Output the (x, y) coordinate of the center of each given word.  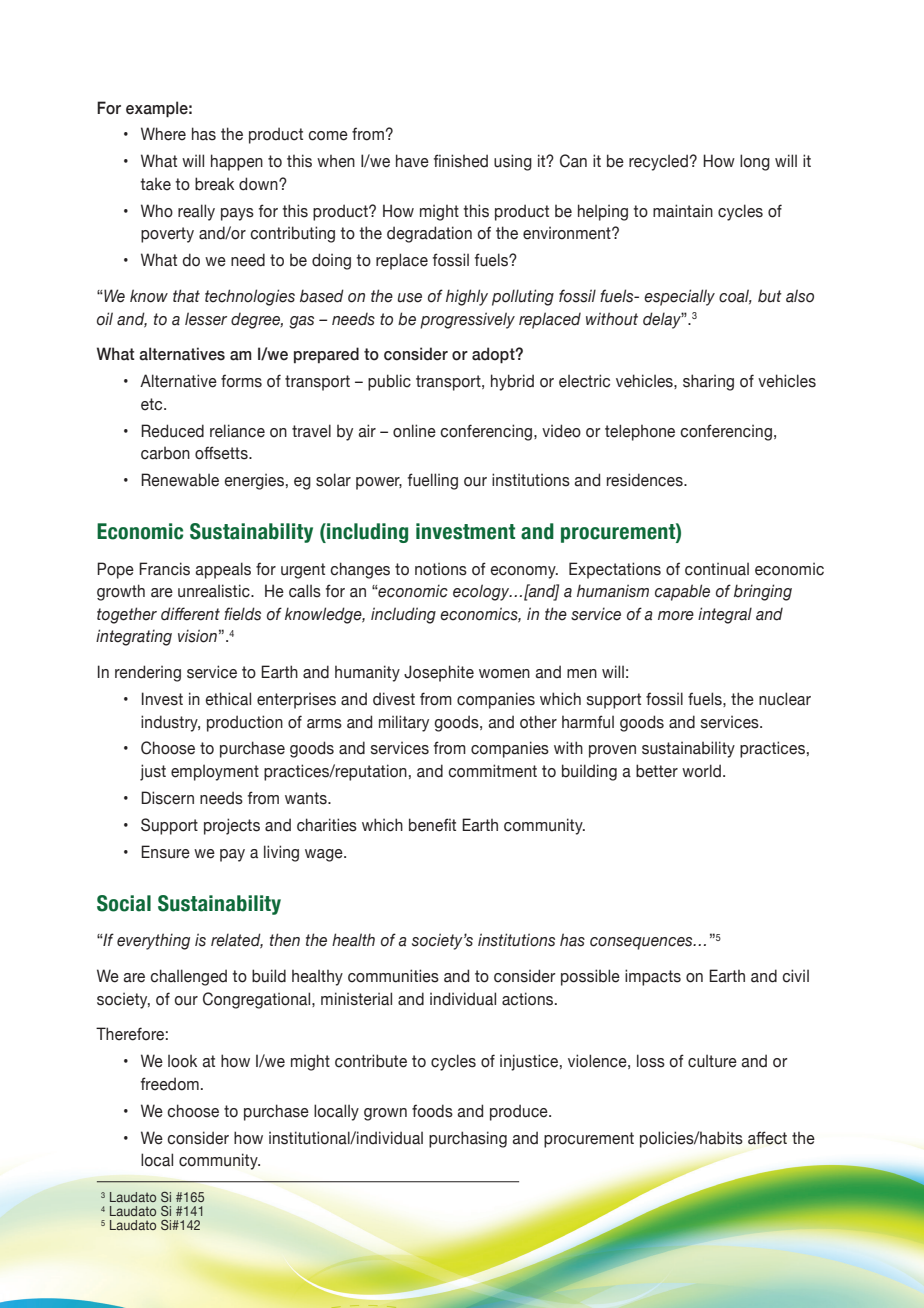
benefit (432, 825)
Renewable (180, 480)
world (701, 771)
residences (646, 480)
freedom (170, 1084)
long (755, 162)
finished (461, 161)
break (214, 184)
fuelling (433, 481)
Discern (167, 798)
